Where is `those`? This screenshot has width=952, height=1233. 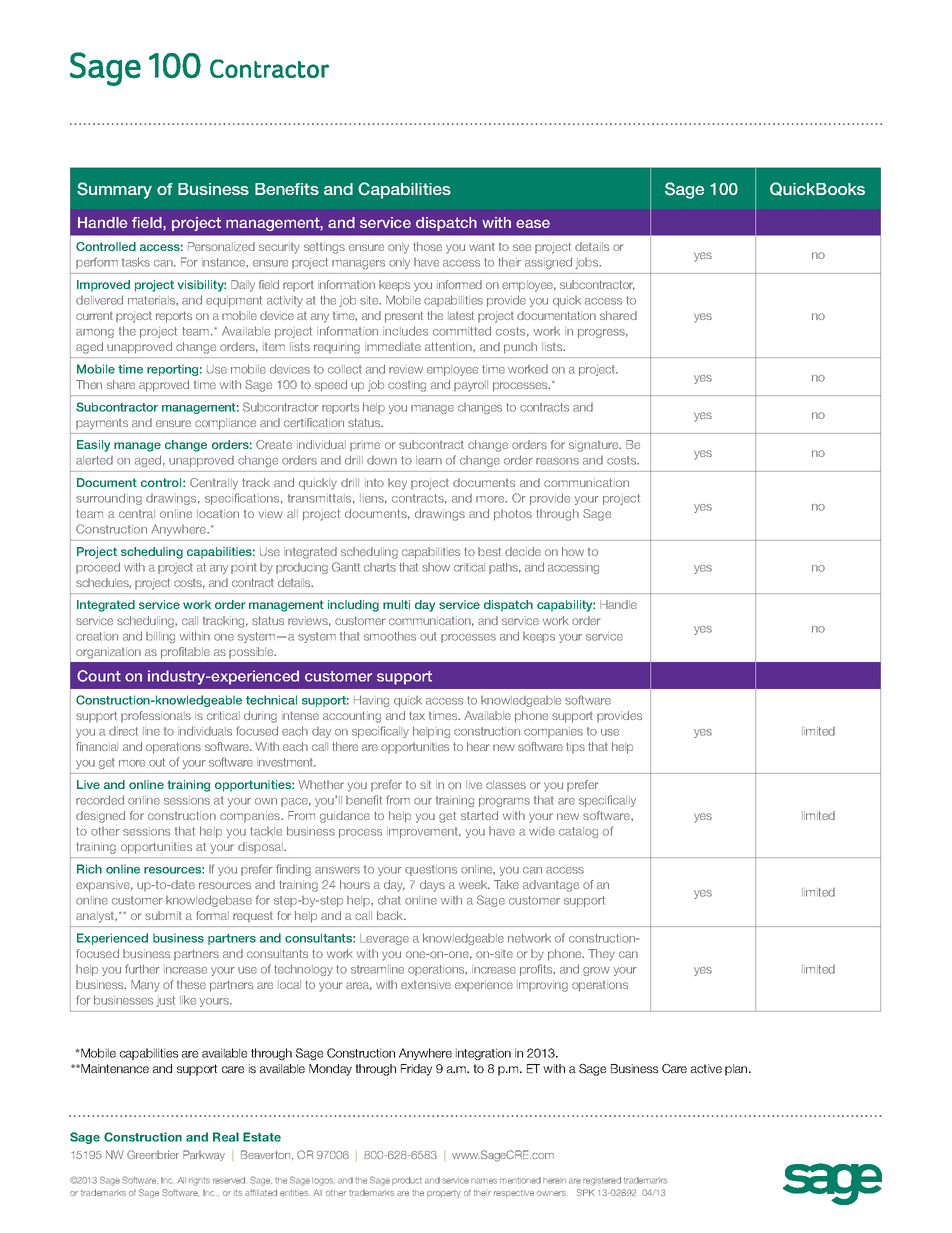 those is located at coordinates (427, 246).
